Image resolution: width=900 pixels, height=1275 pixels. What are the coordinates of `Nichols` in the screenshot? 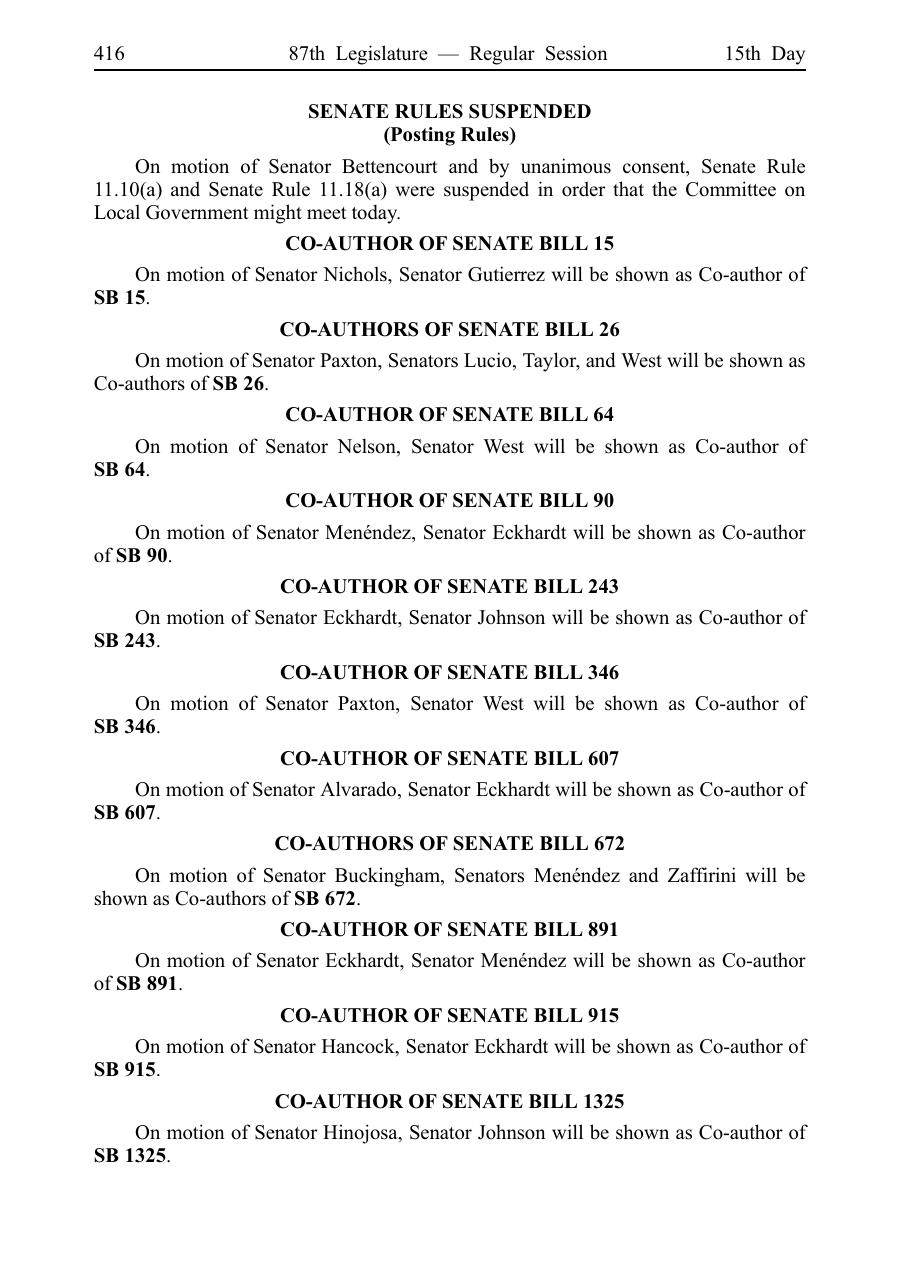 It's located at (356, 274).
